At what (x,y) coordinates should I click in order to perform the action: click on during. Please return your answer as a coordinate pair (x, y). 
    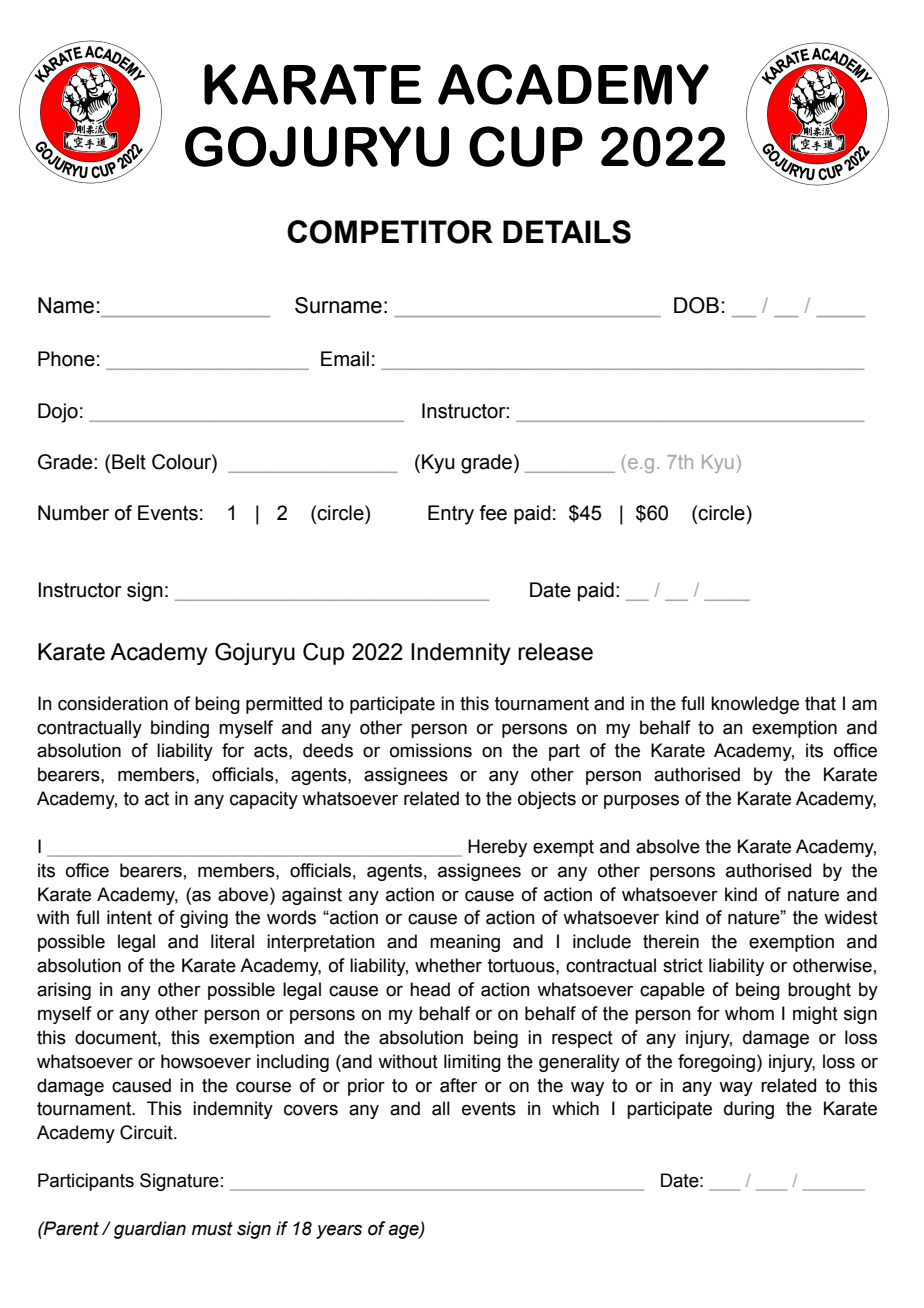
    Looking at the image, I should click on (749, 1110).
